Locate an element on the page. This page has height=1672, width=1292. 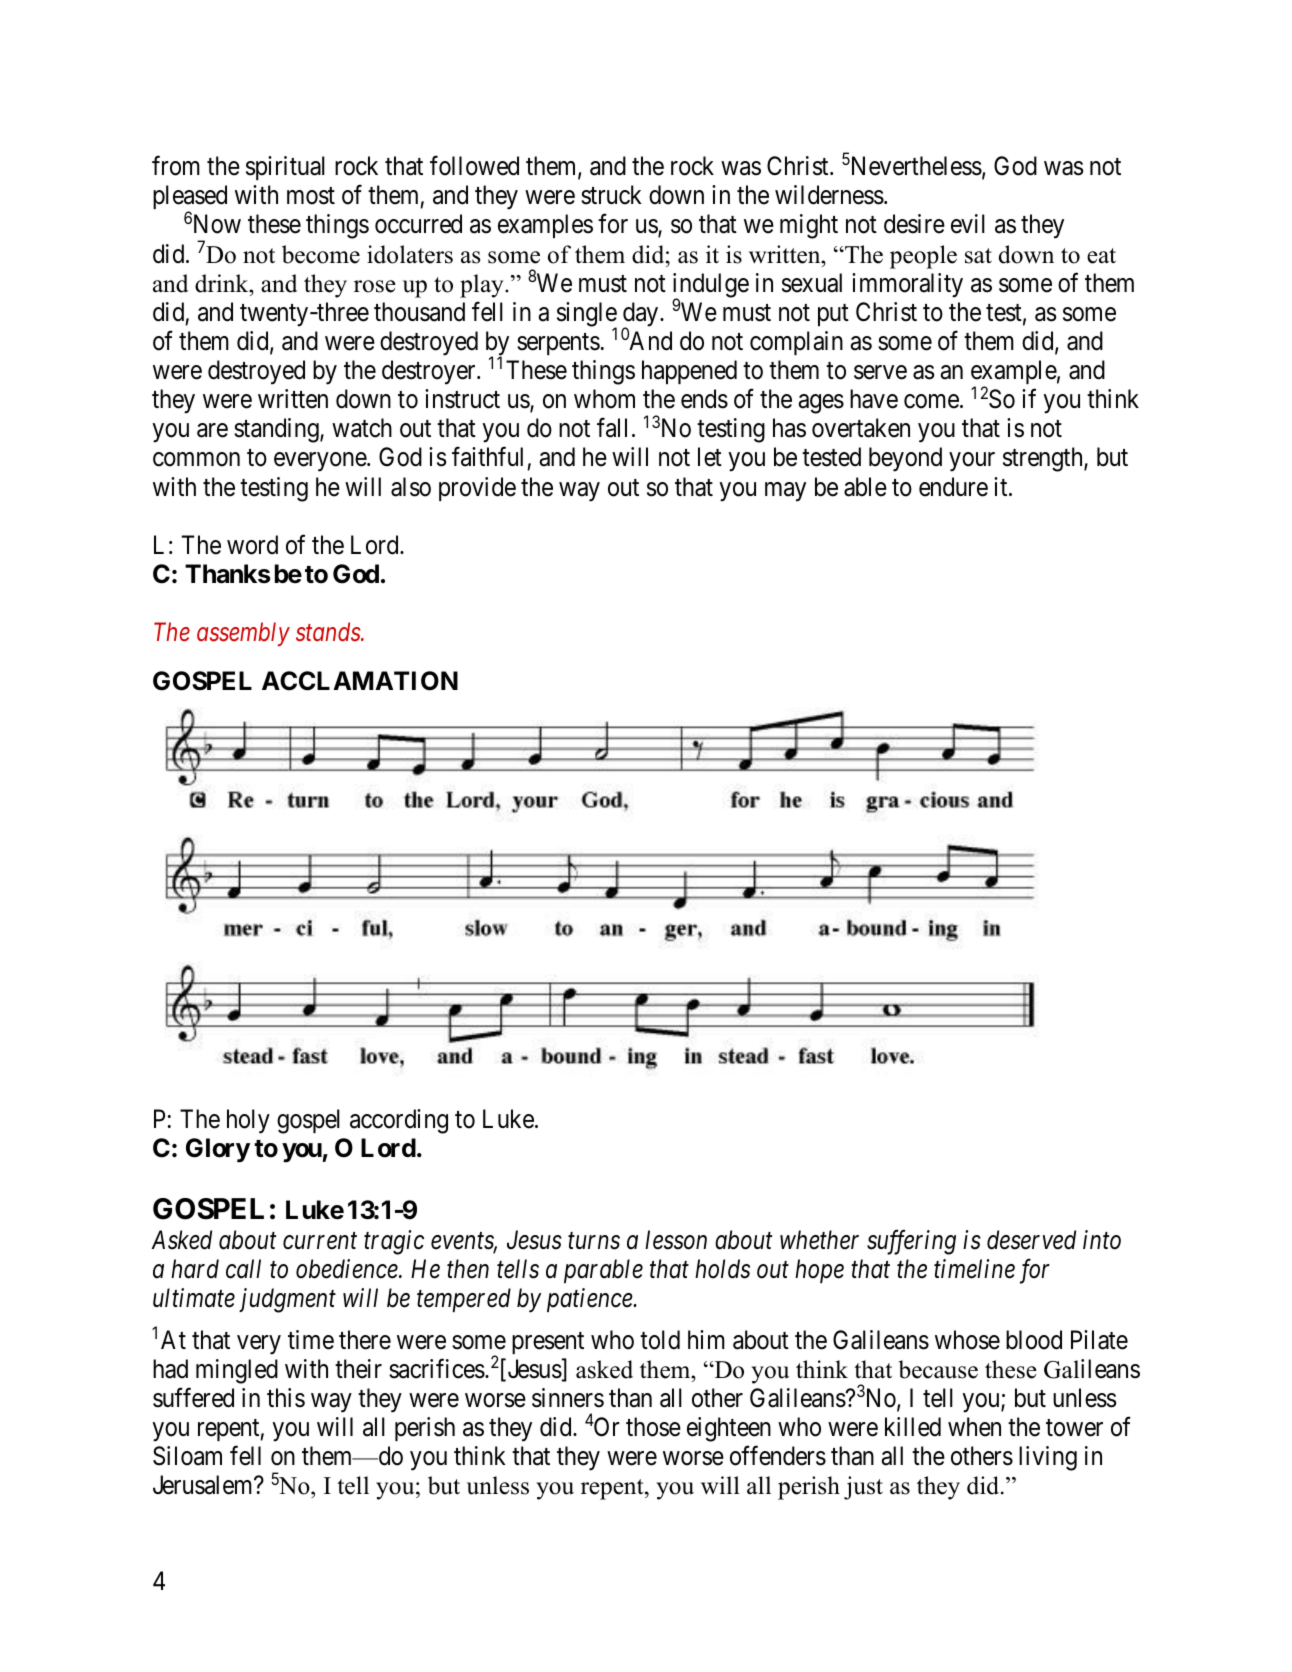
lesson is located at coordinates (676, 1240).
